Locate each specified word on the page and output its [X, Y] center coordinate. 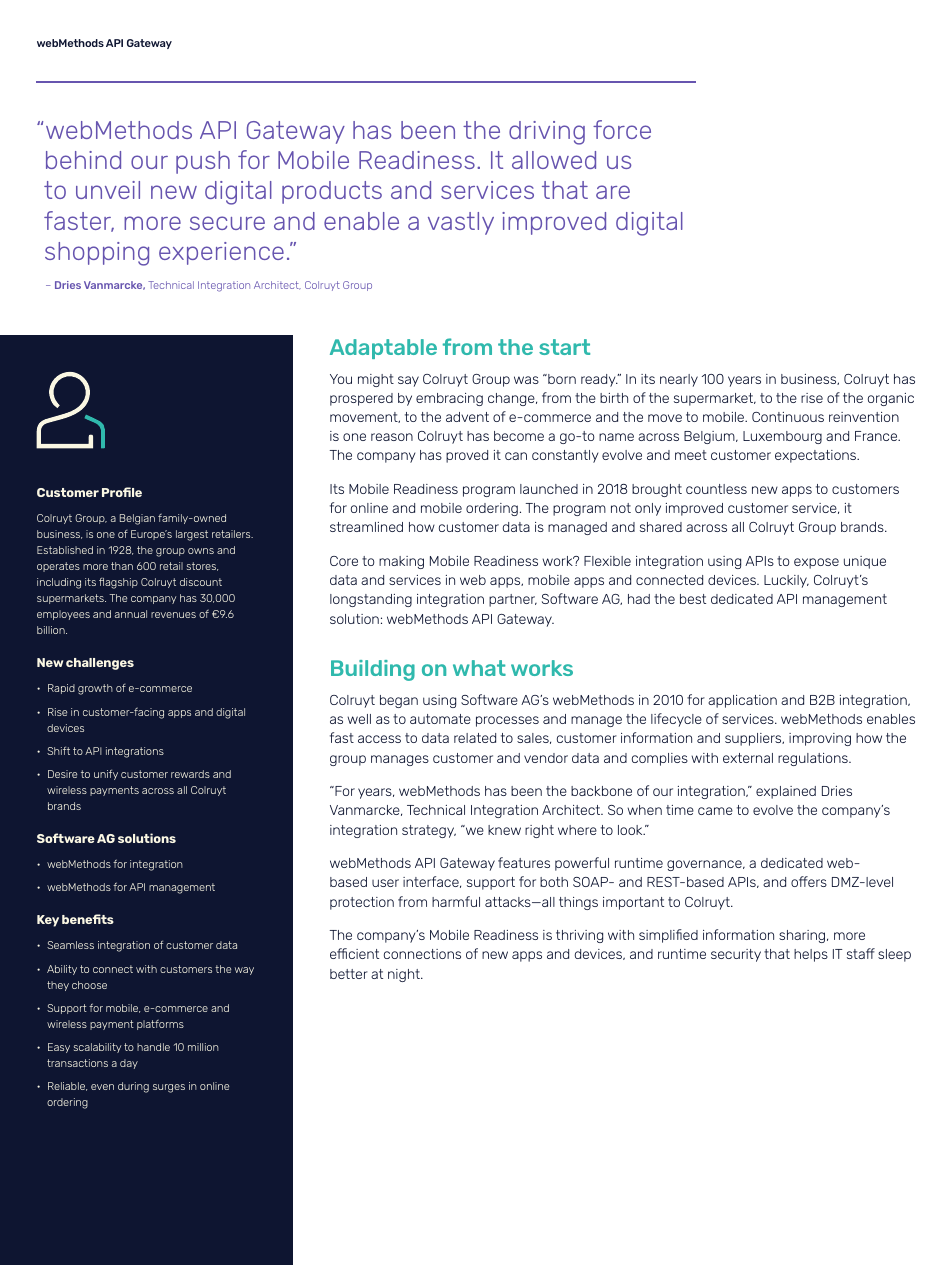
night [405, 975]
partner [513, 600]
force [622, 129]
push [203, 162]
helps [811, 955]
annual [131, 614]
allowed [554, 160]
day [129, 1064]
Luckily [786, 581]
